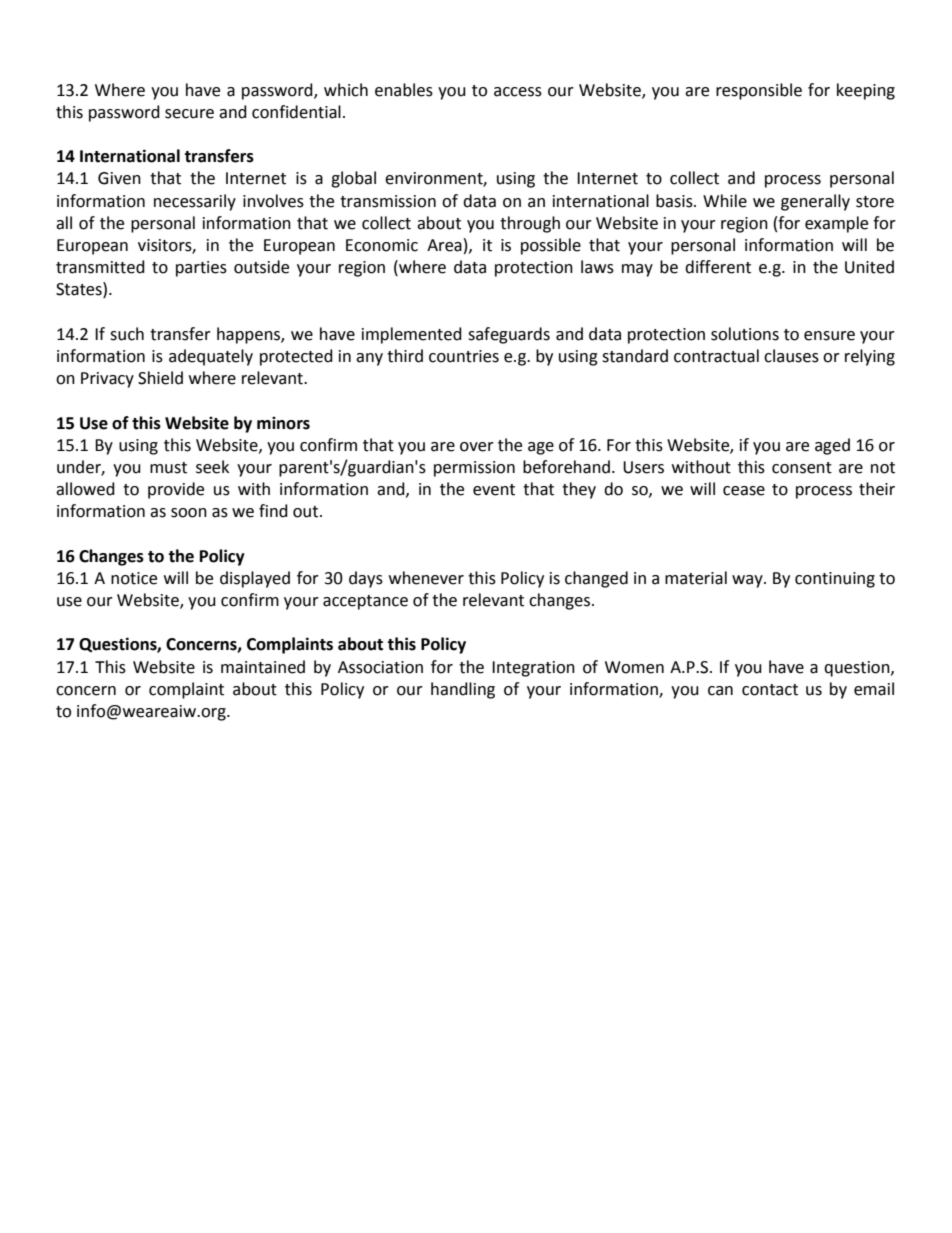 The height and width of the page is (1233, 952). What do you see at coordinates (718, 267) in the page?
I see `different` at bounding box center [718, 267].
